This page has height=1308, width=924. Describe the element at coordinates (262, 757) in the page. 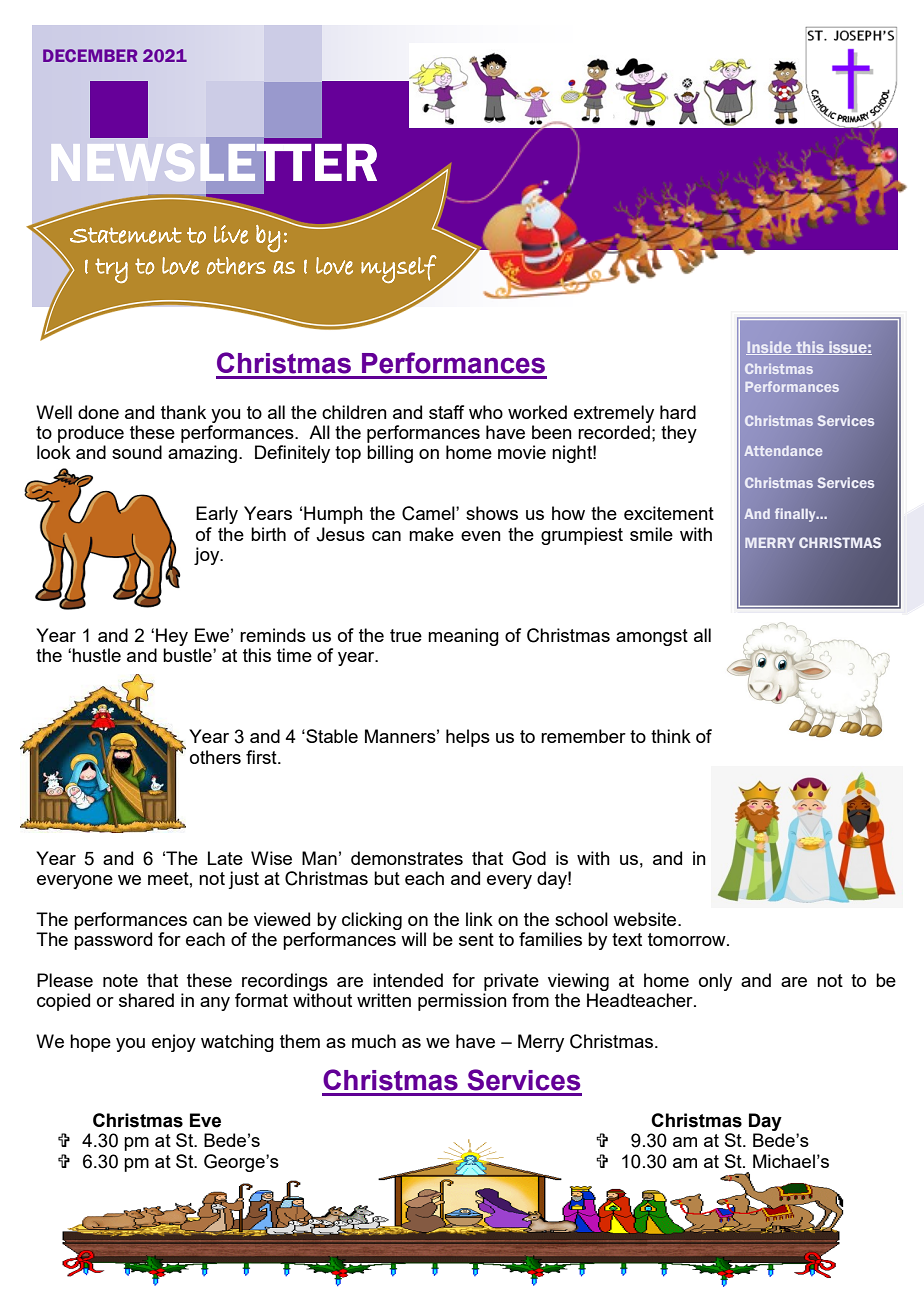

I see `first` at that location.
